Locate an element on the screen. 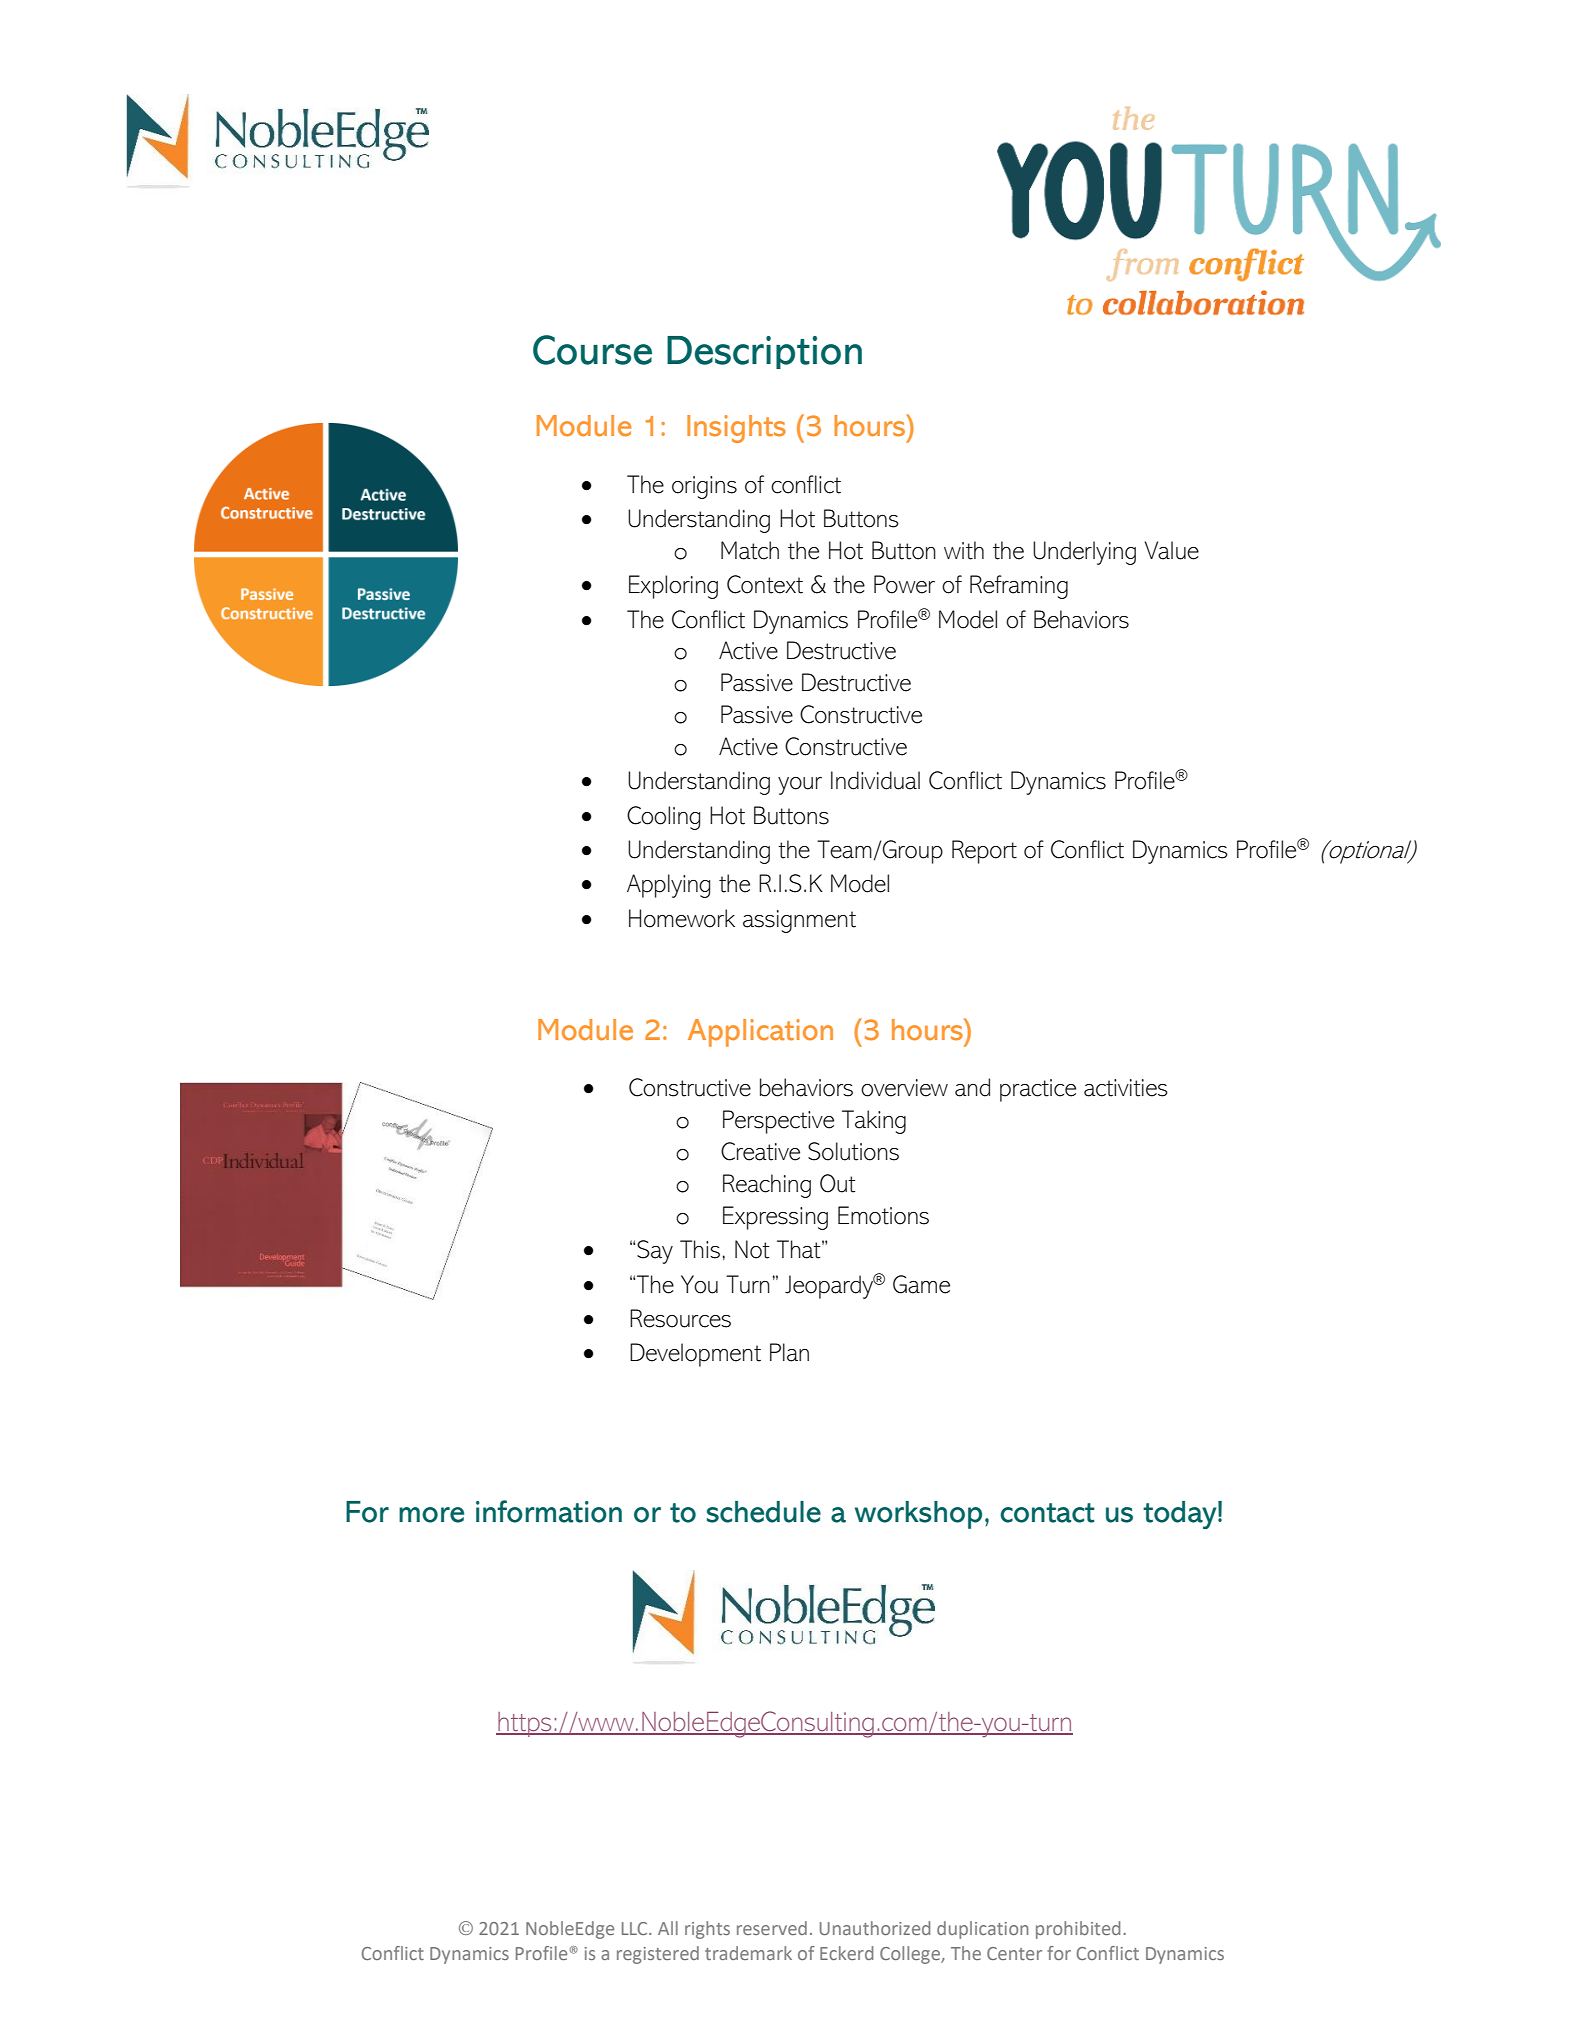 This screenshot has height=2030, width=1569. assignment is located at coordinates (799, 921).
